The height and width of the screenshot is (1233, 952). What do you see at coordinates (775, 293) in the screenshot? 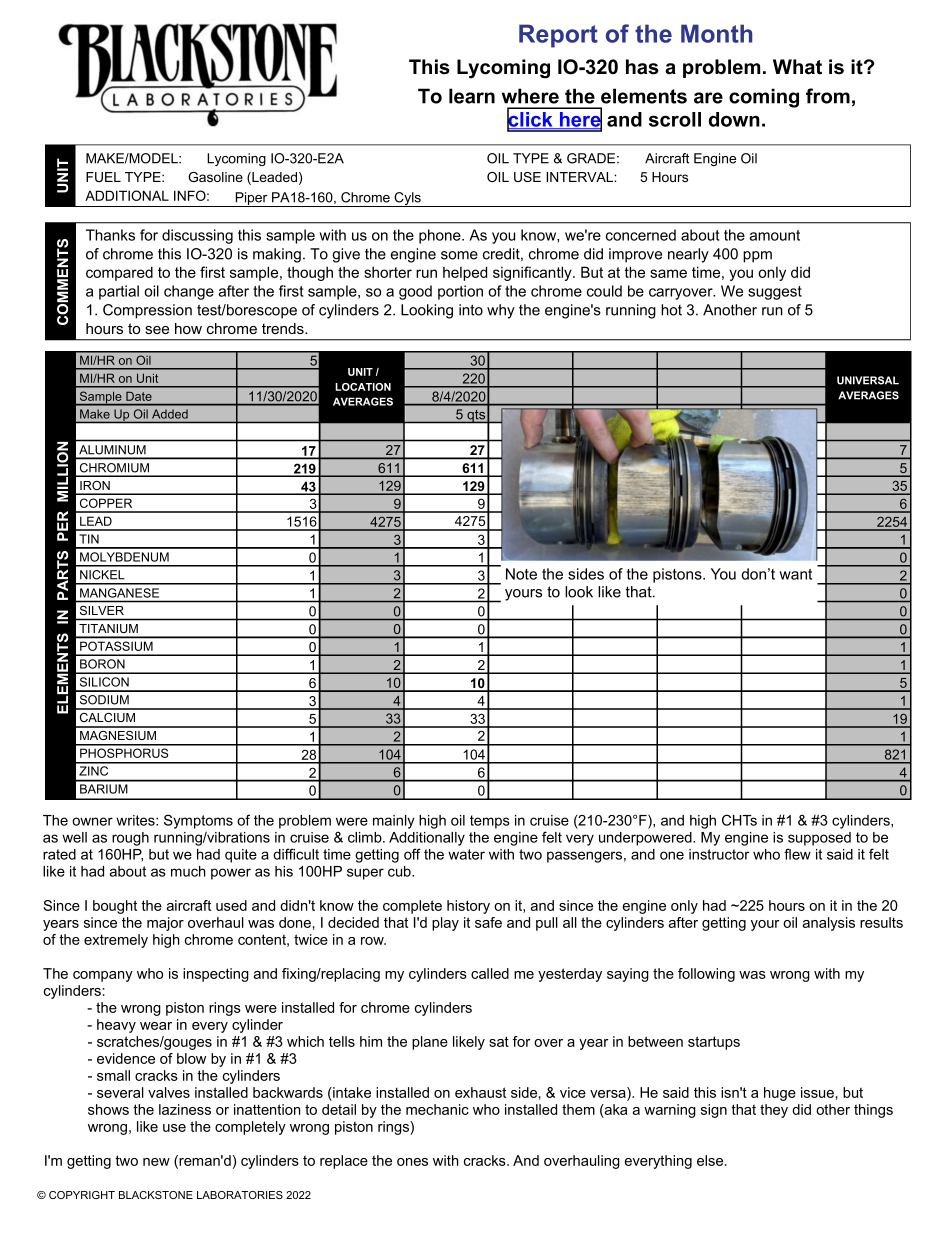
I see `suggest` at bounding box center [775, 293].
